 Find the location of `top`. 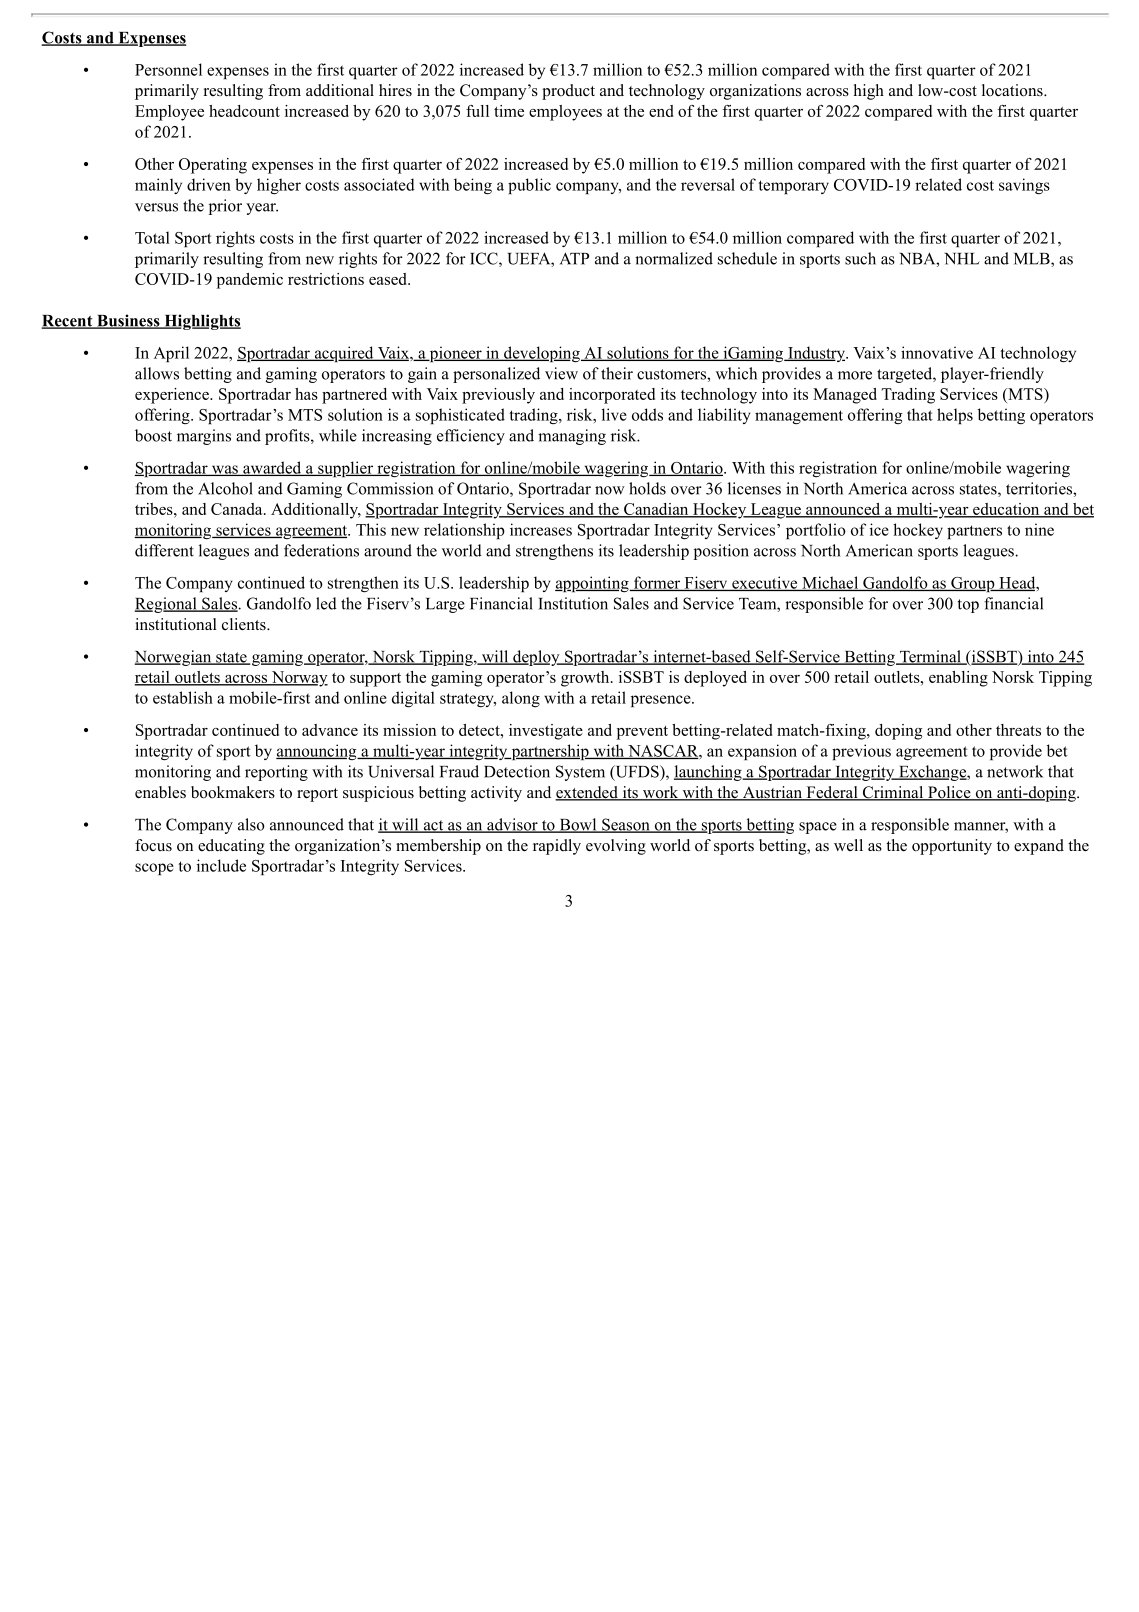

top is located at coordinates (968, 606).
